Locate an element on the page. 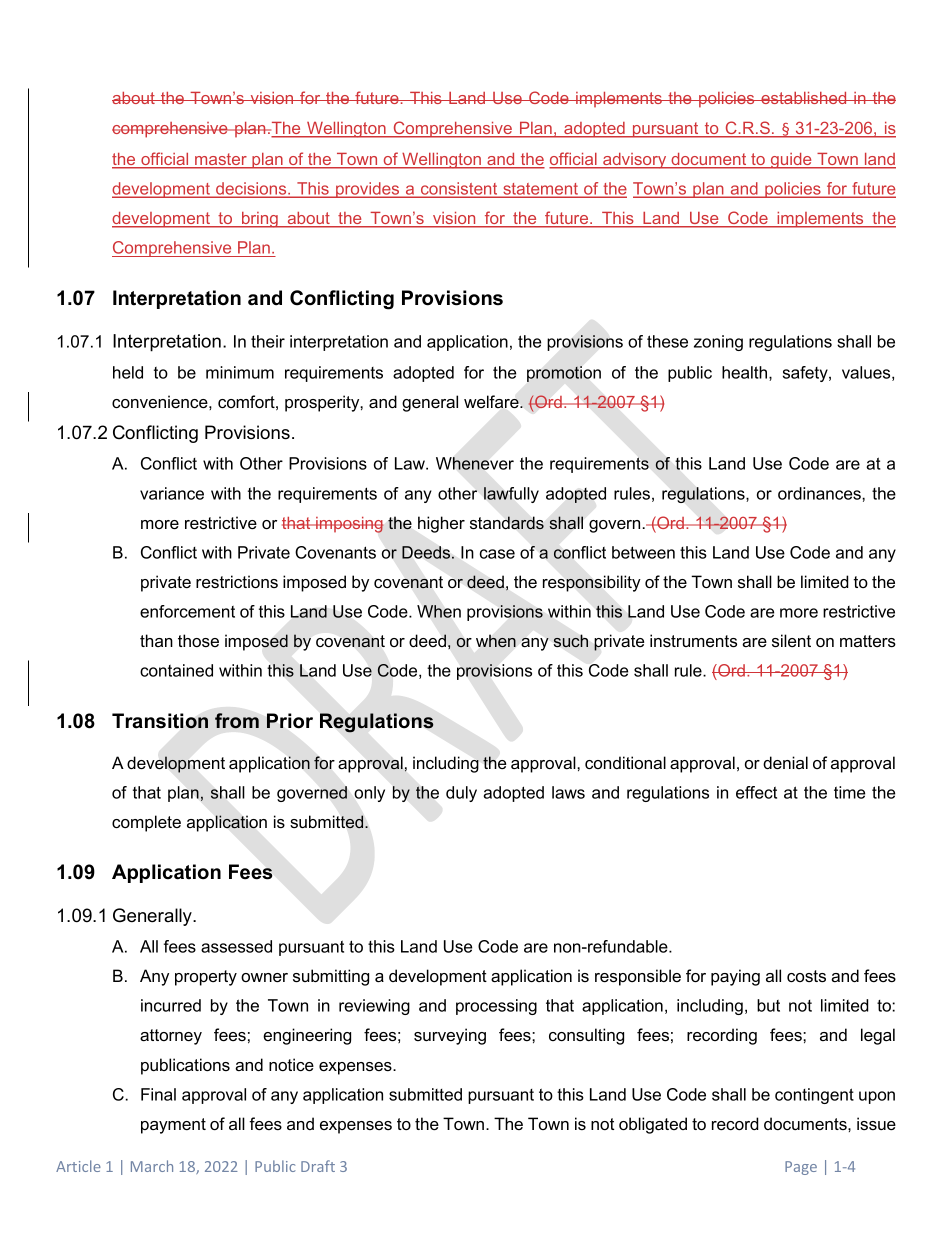  held is located at coordinates (128, 372).
